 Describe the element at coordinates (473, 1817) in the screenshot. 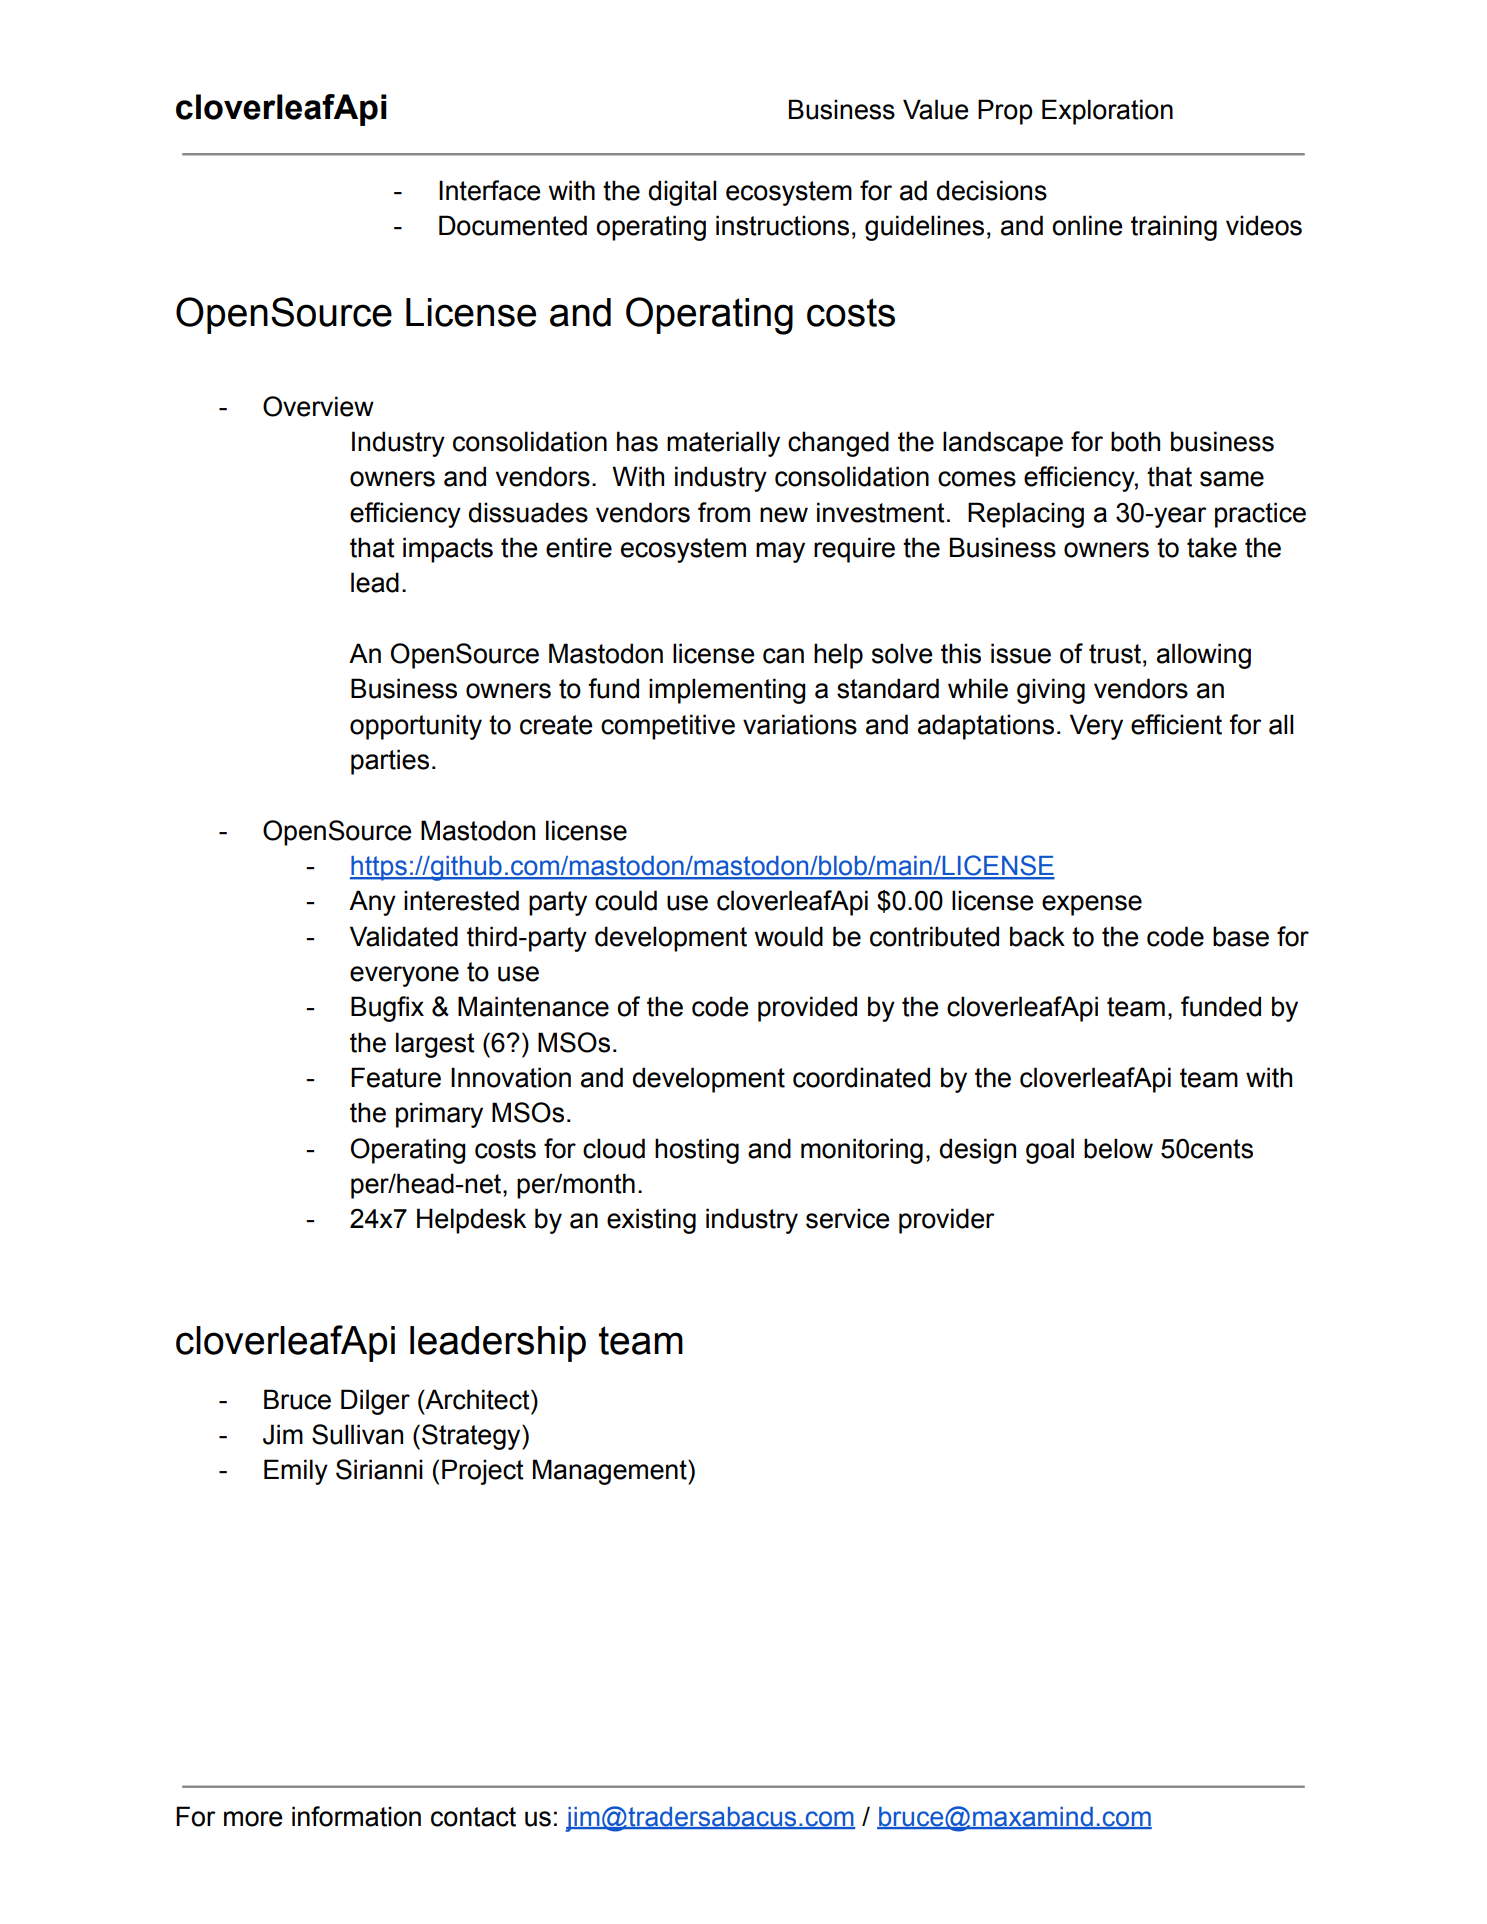

I see `contact` at that location.
